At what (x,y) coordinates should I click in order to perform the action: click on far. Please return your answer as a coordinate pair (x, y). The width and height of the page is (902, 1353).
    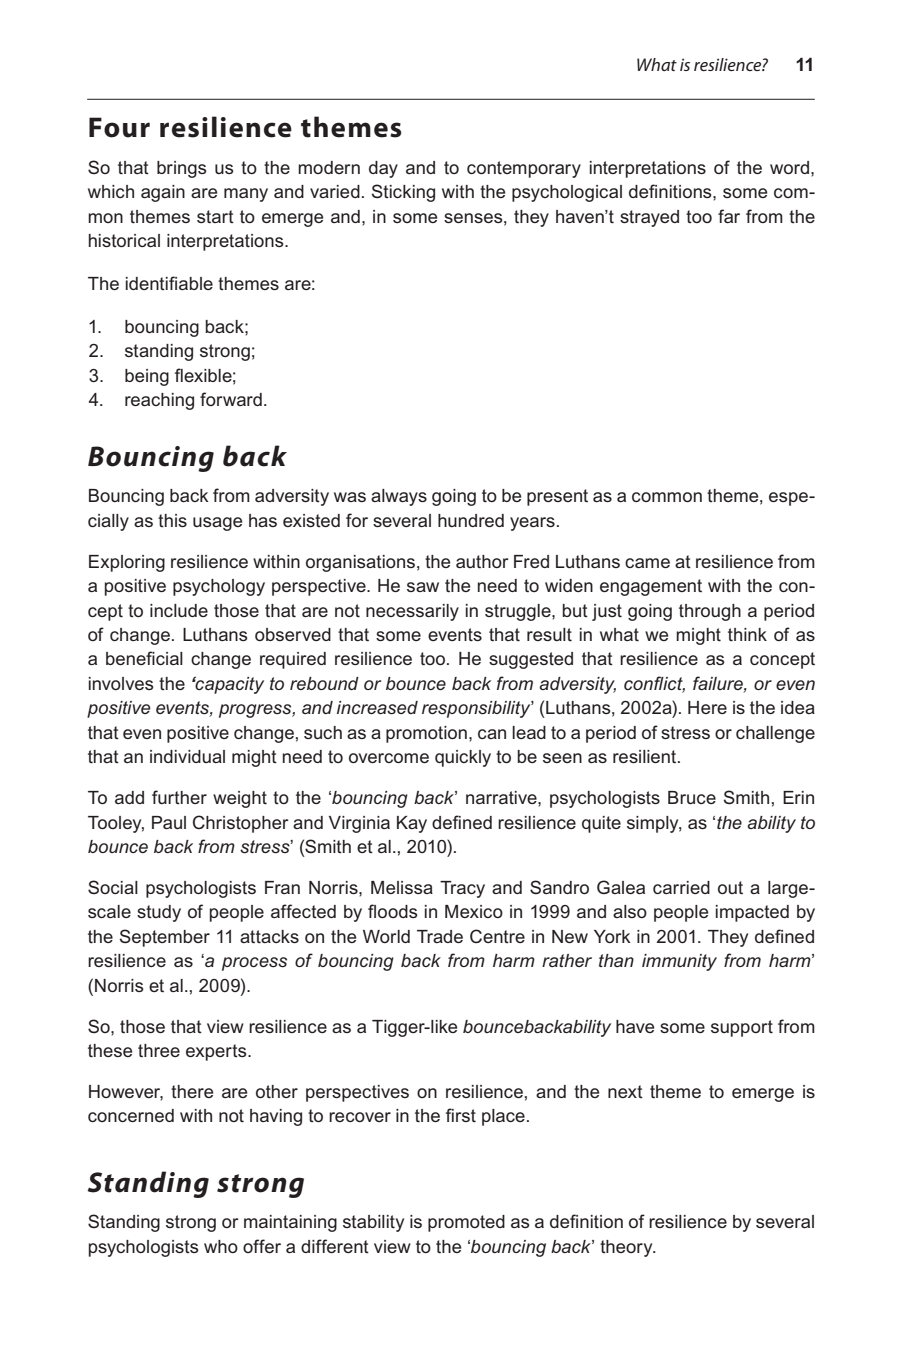
    Looking at the image, I should click on (729, 216).
